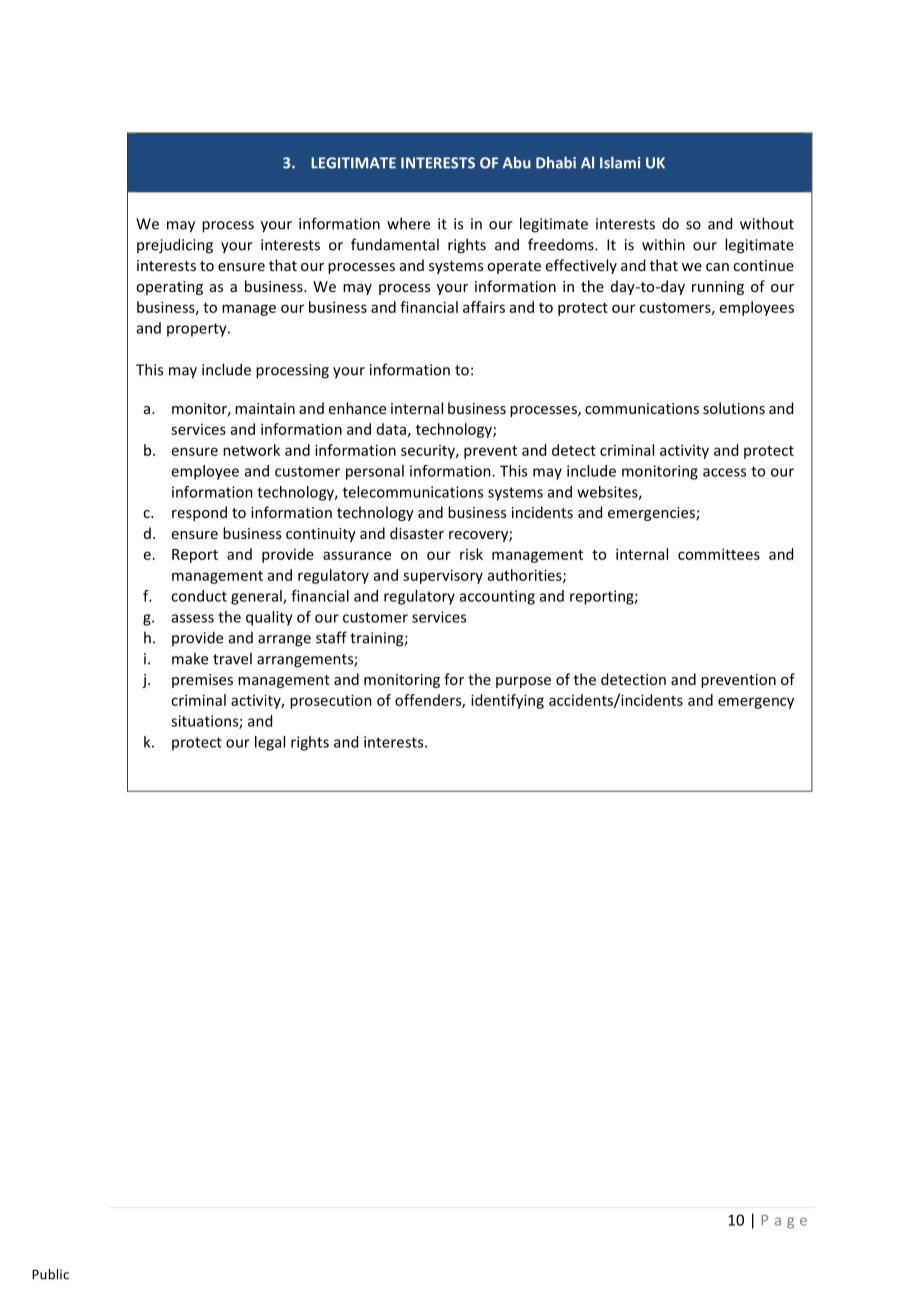 The image size is (924, 1307). Describe the element at coordinates (507, 701) in the screenshot. I see `identifying` at that location.
